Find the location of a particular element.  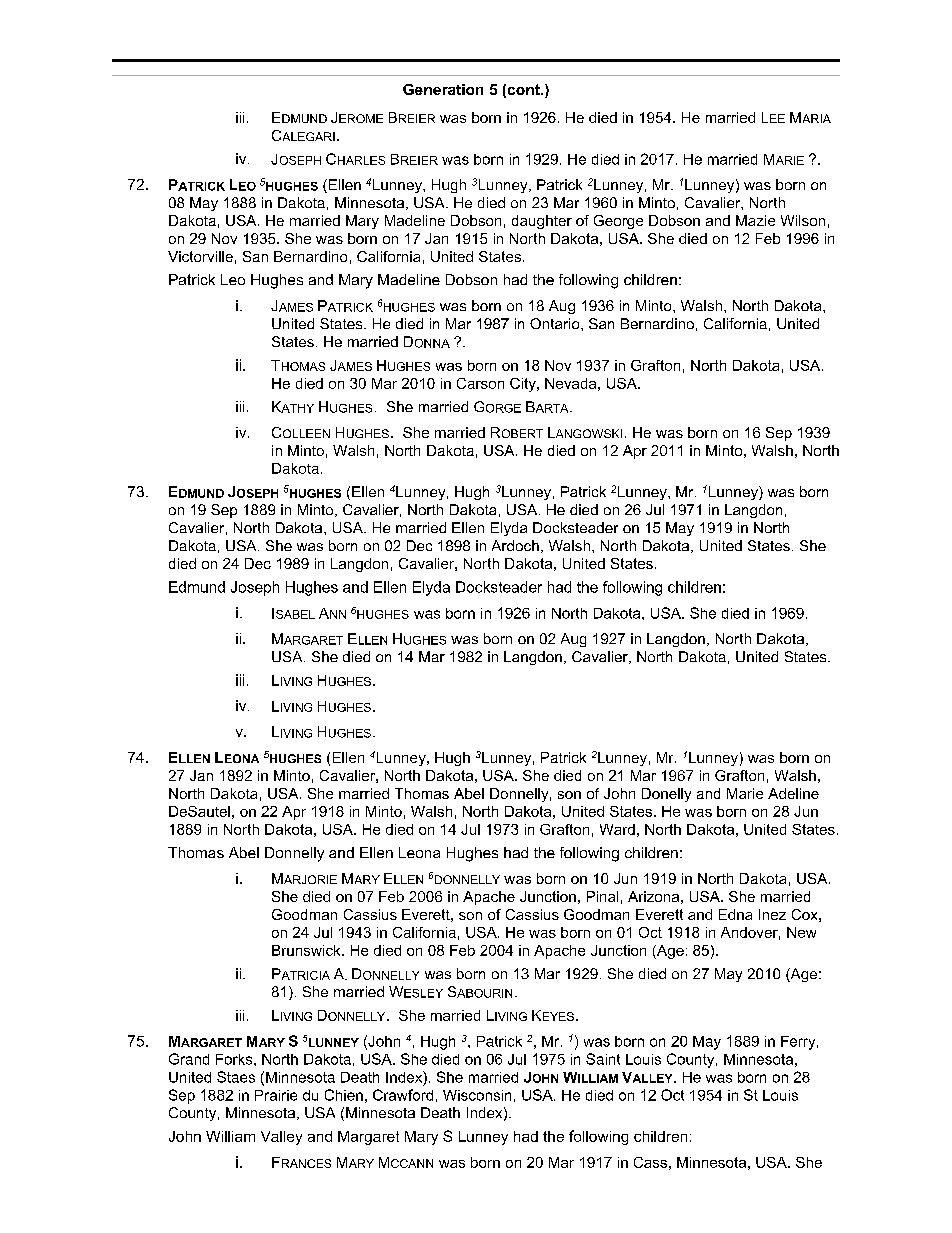

Wisconsin is located at coordinates (477, 1095).
